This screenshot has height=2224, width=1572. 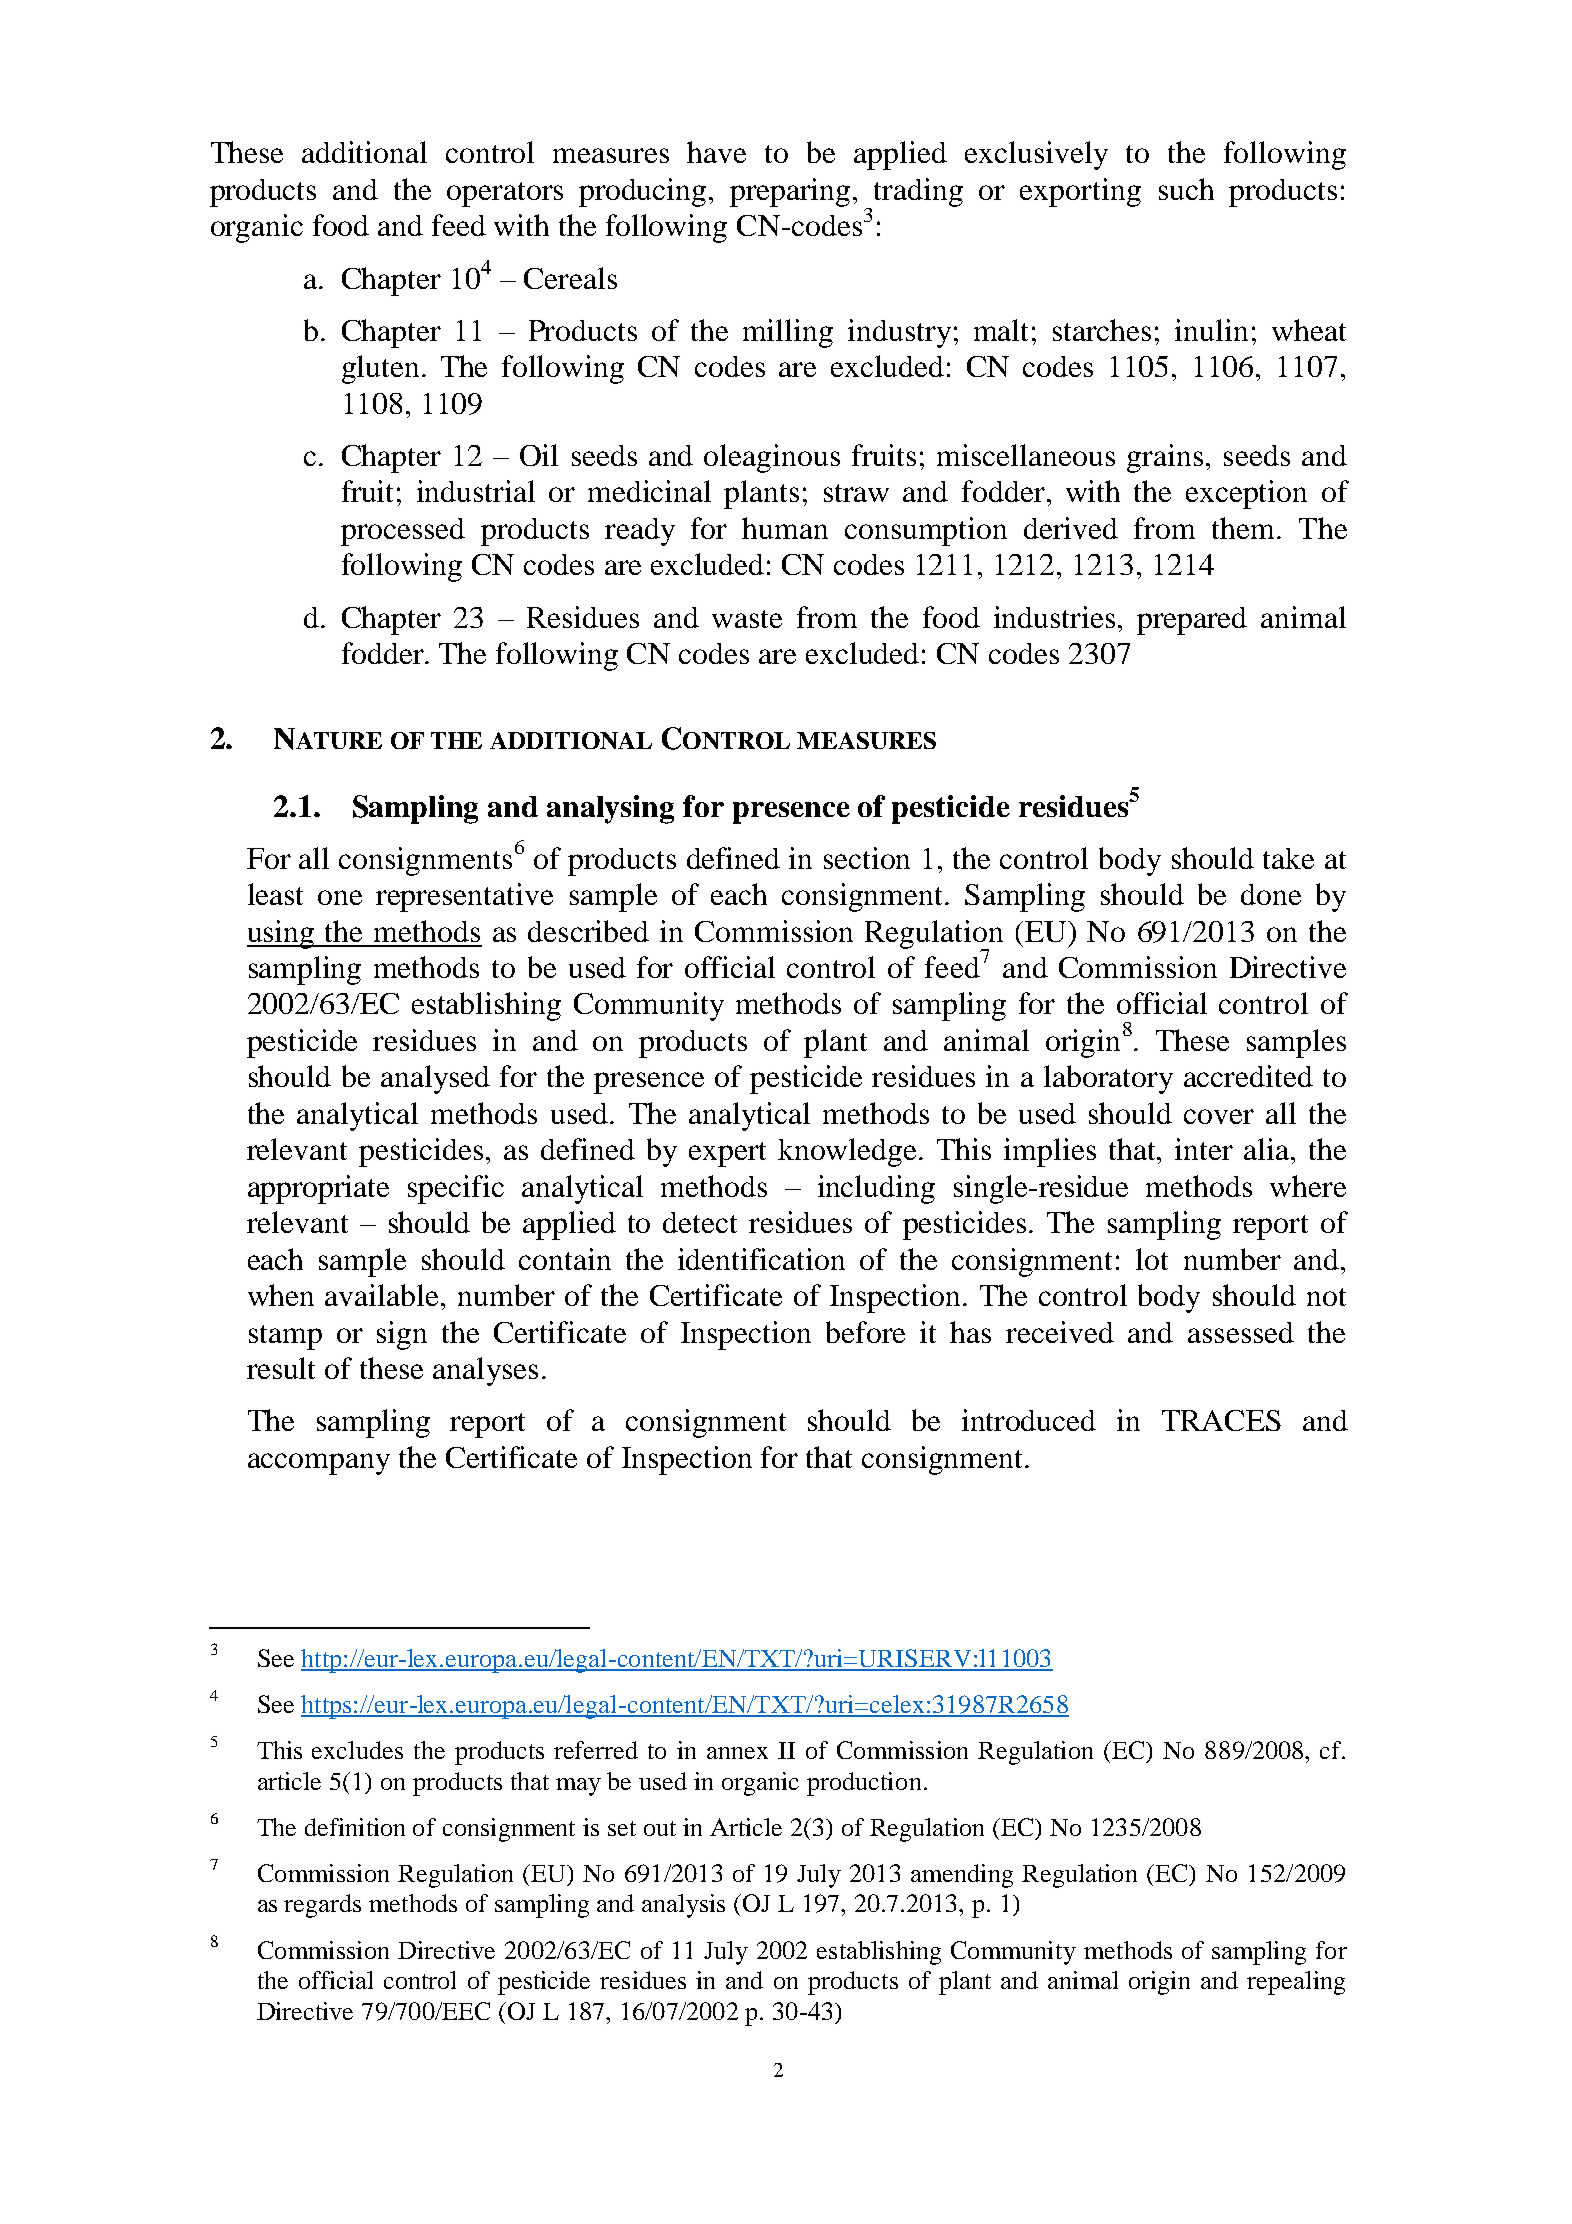 I want to click on regards, so click(x=322, y=1906).
